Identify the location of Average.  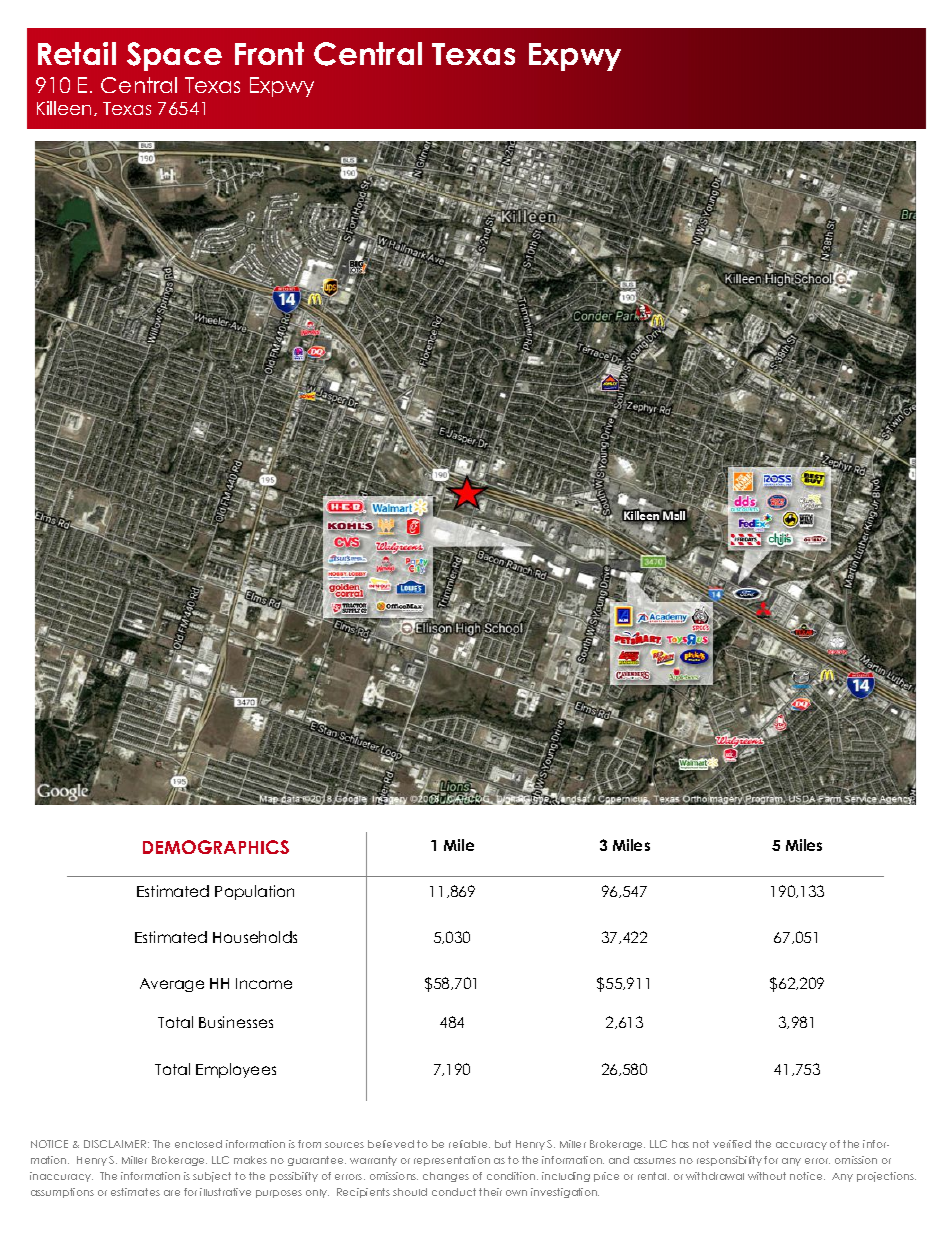
(172, 985).
